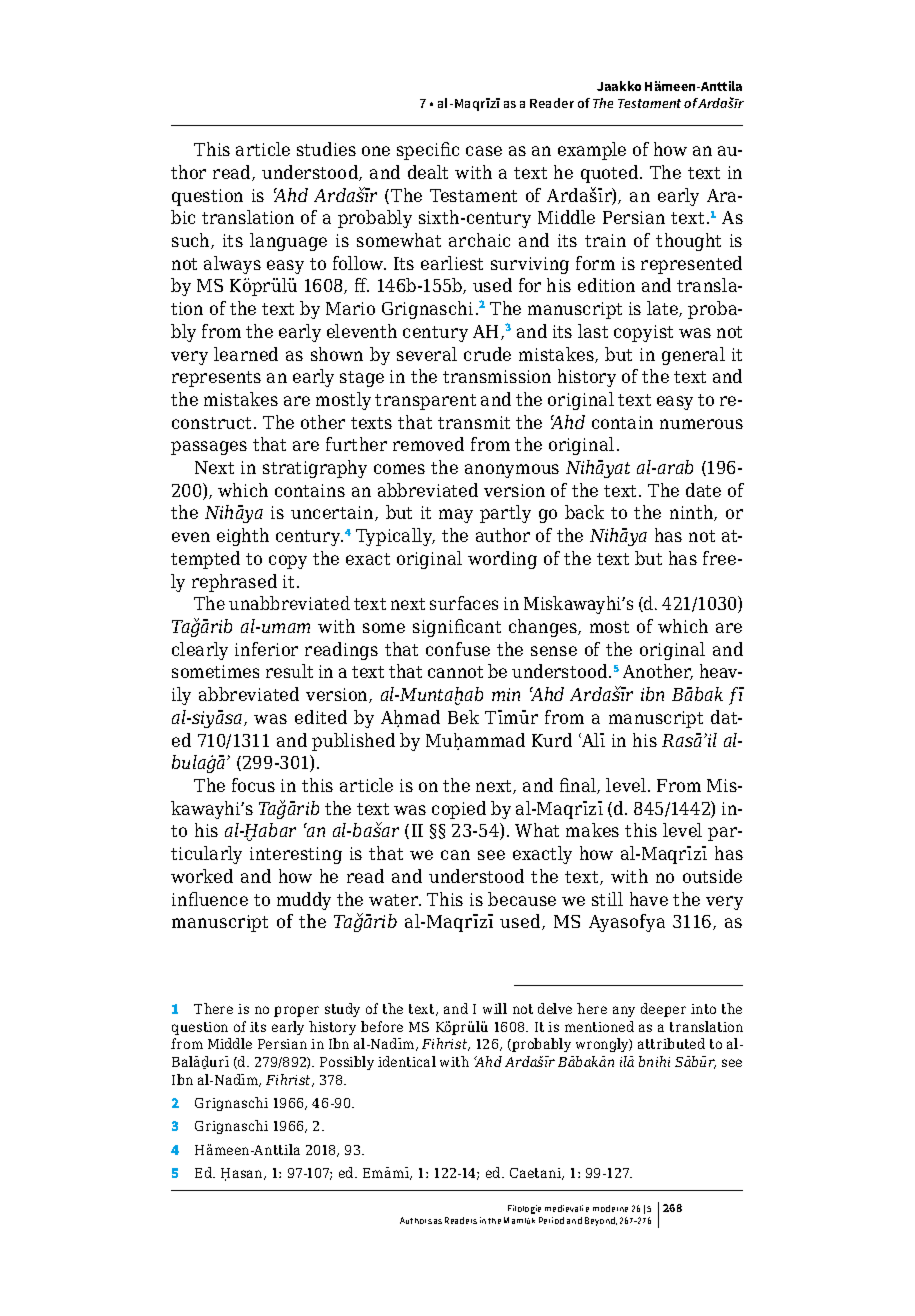 This page has width=915, height=1316. Describe the element at coordinates (610, 1208) in the page. I see `moderne` at that location.
